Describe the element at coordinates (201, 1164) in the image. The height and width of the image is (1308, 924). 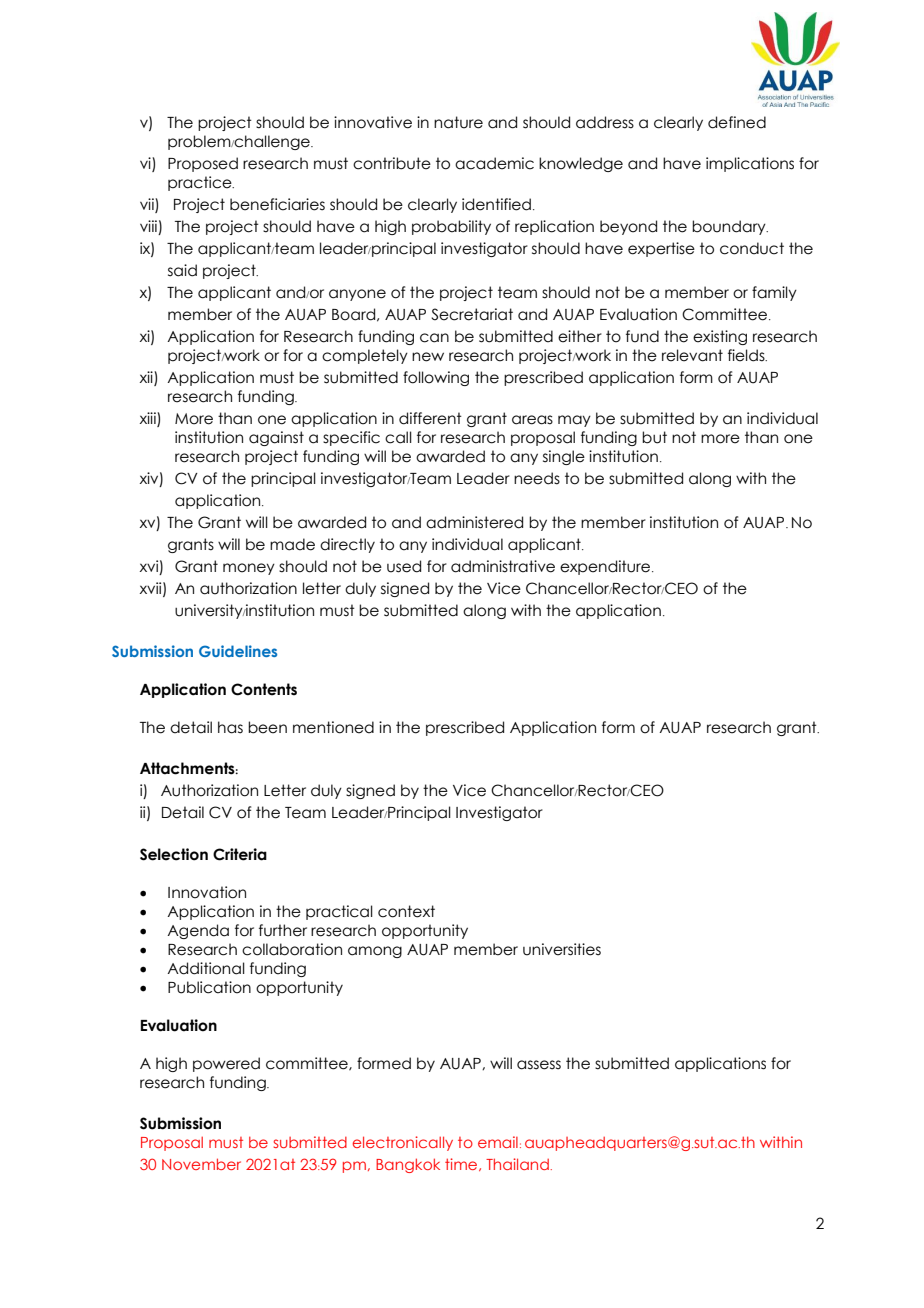
I see `November` at that location.
